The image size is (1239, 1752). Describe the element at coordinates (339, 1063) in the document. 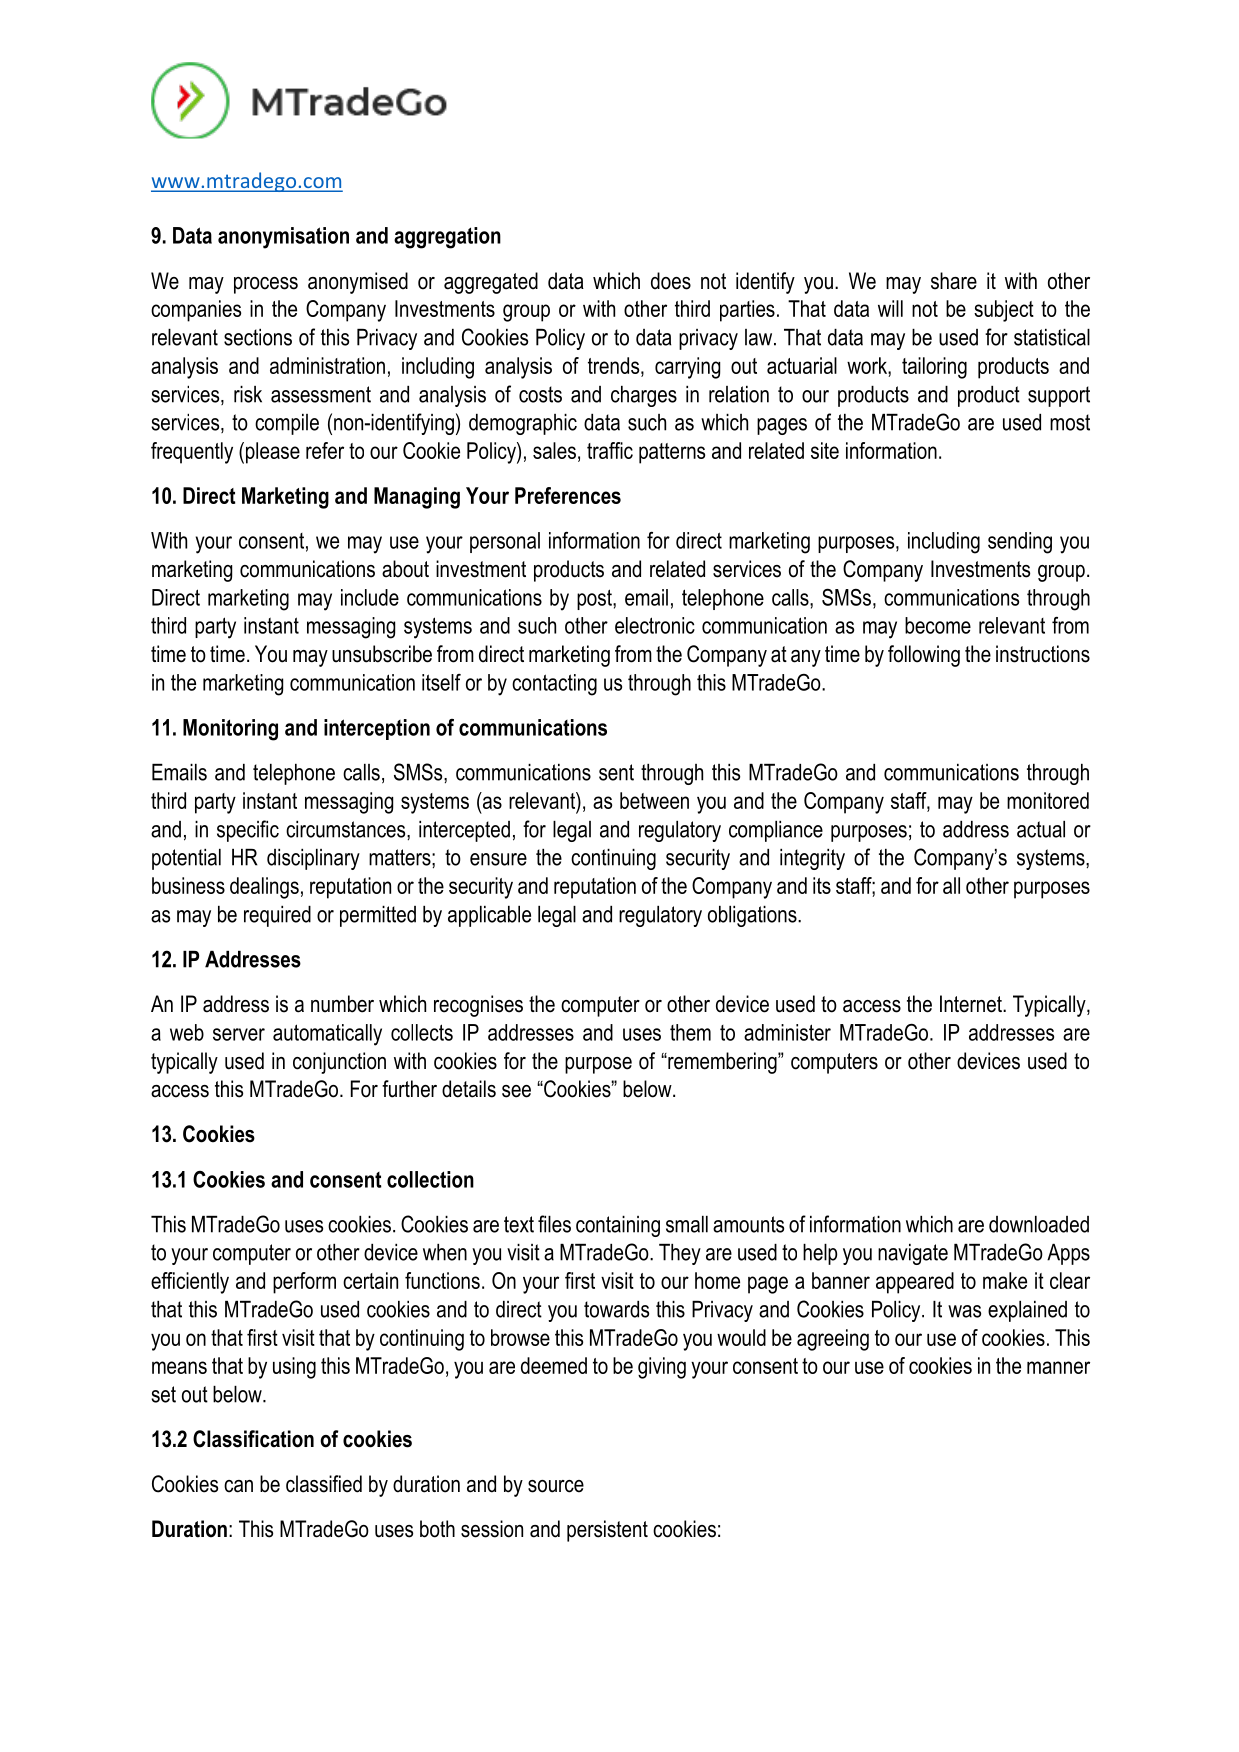

I see `conjunction` at that location.
